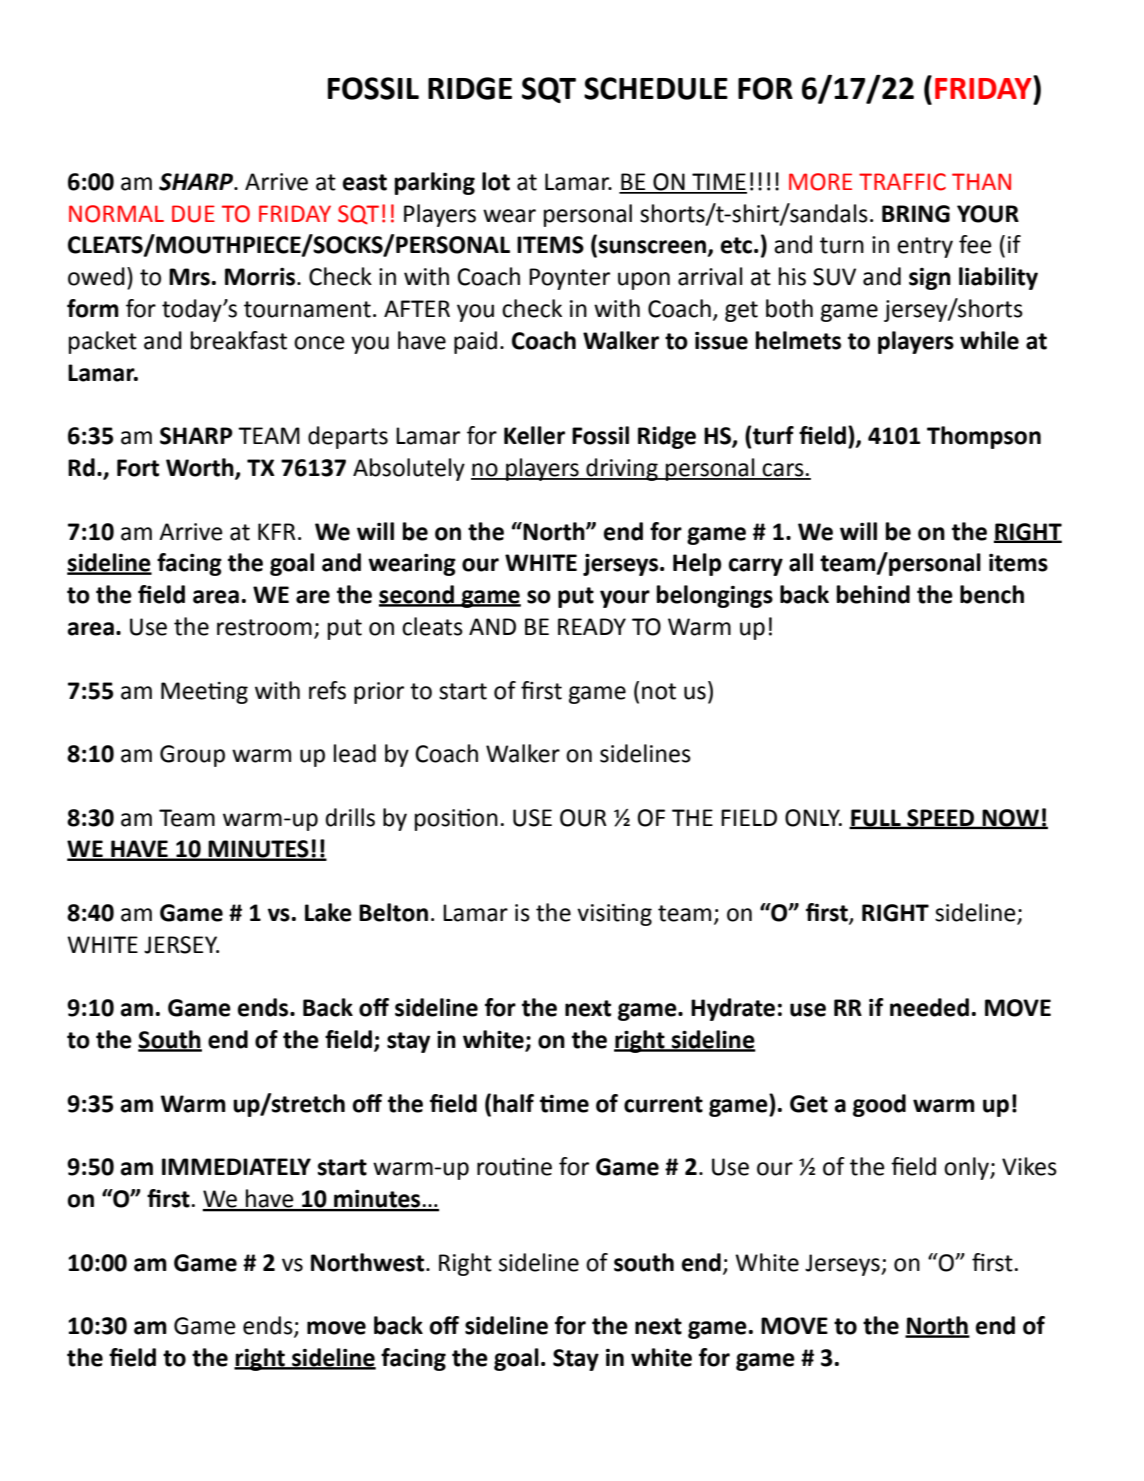  Describe the element at coordinates (350, 817) in the document. I see `drills` at that location.
